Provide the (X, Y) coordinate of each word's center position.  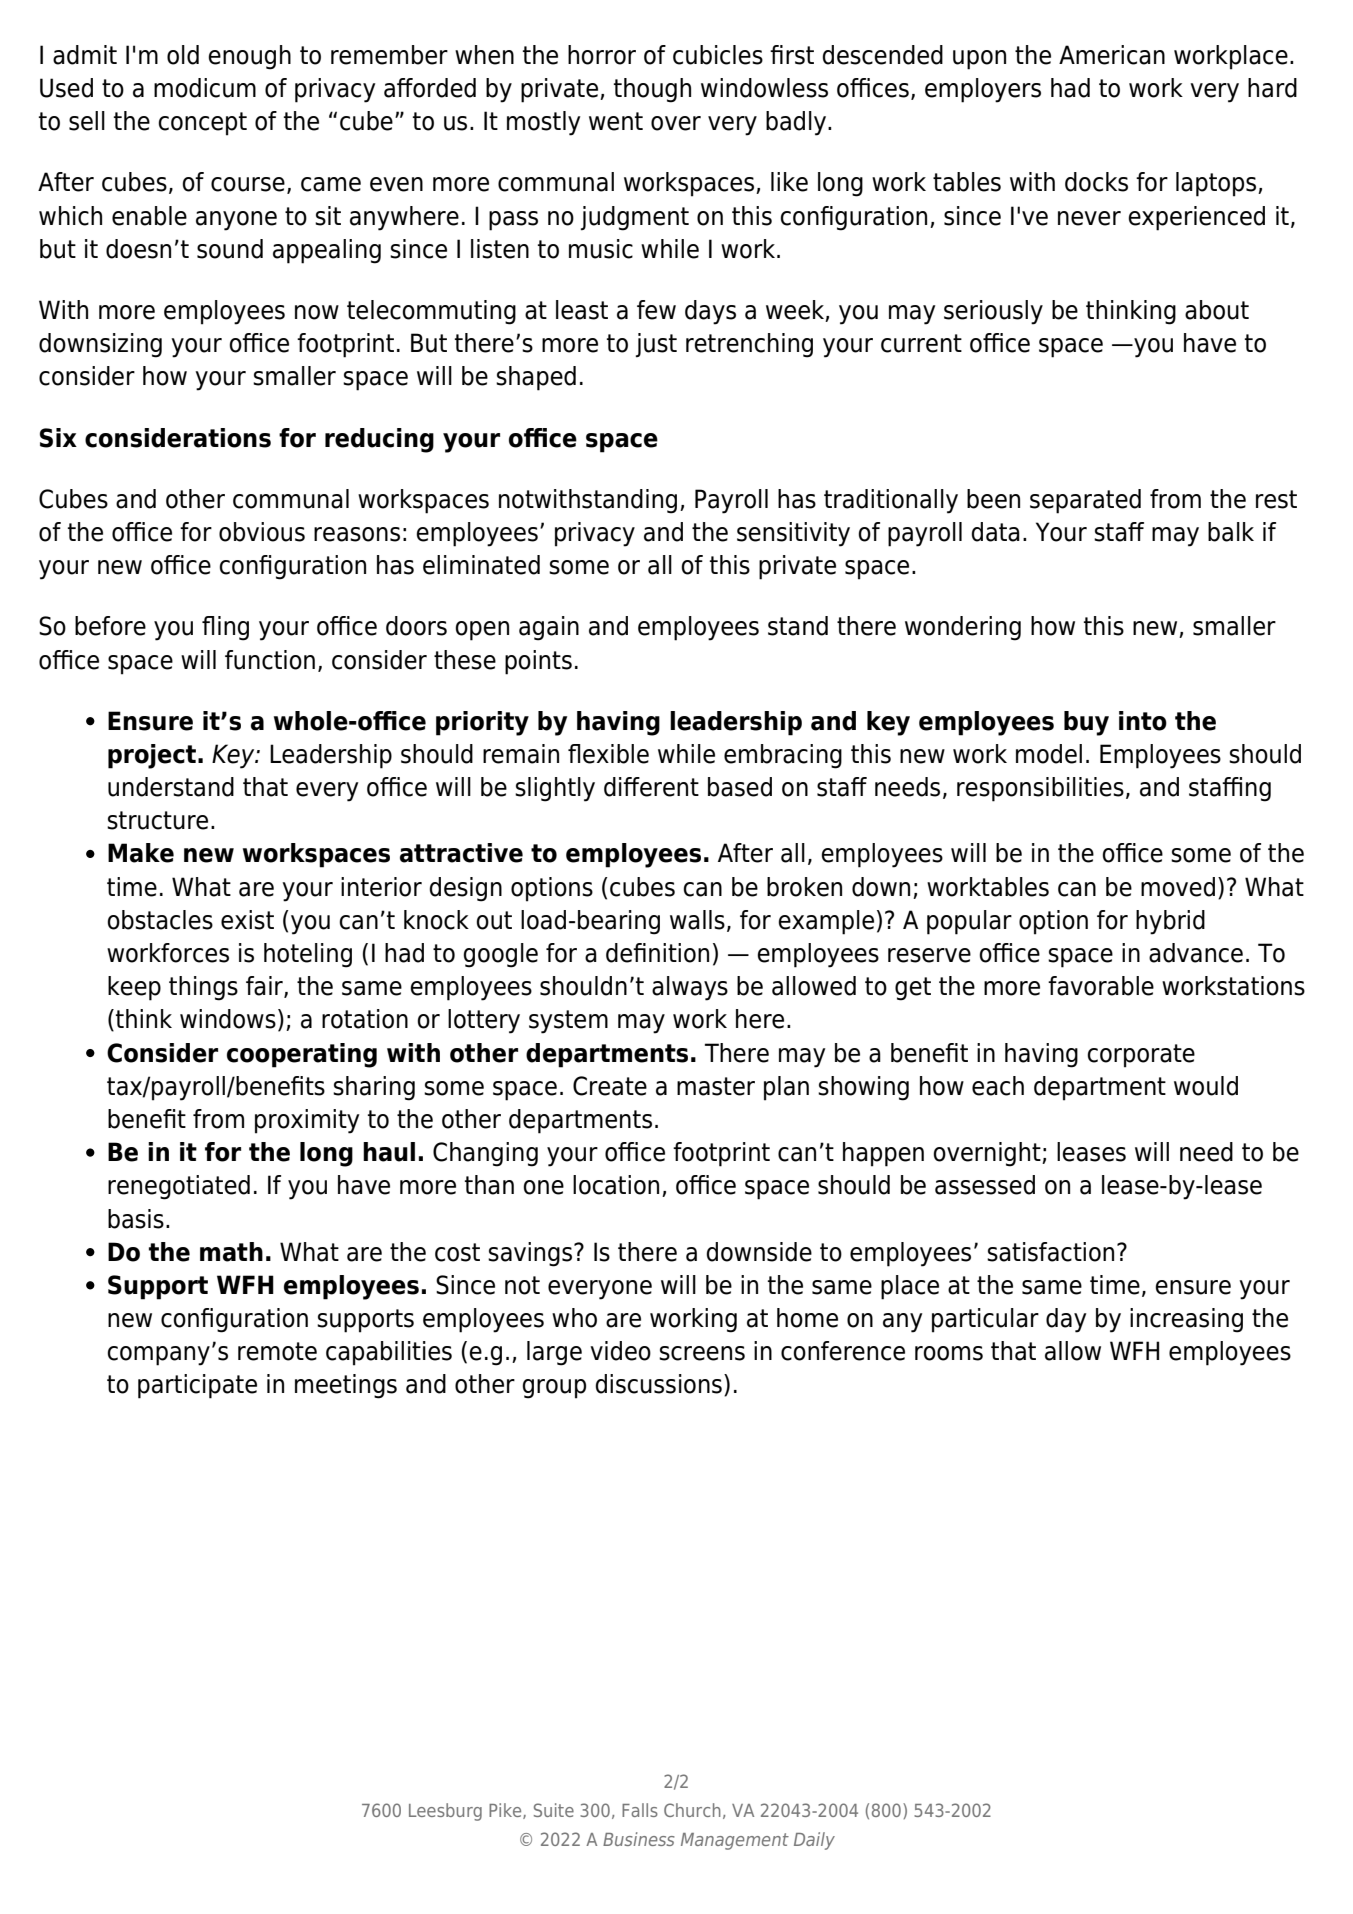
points (538, 662)
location (616, 1185)
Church (692, 1810)
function (270, 660)
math (231, 1252)
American (1112, 55)
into (1143, 721)
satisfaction (1050, 1252)
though (652, 90)
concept (202, 124)
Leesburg (445, 1812)
